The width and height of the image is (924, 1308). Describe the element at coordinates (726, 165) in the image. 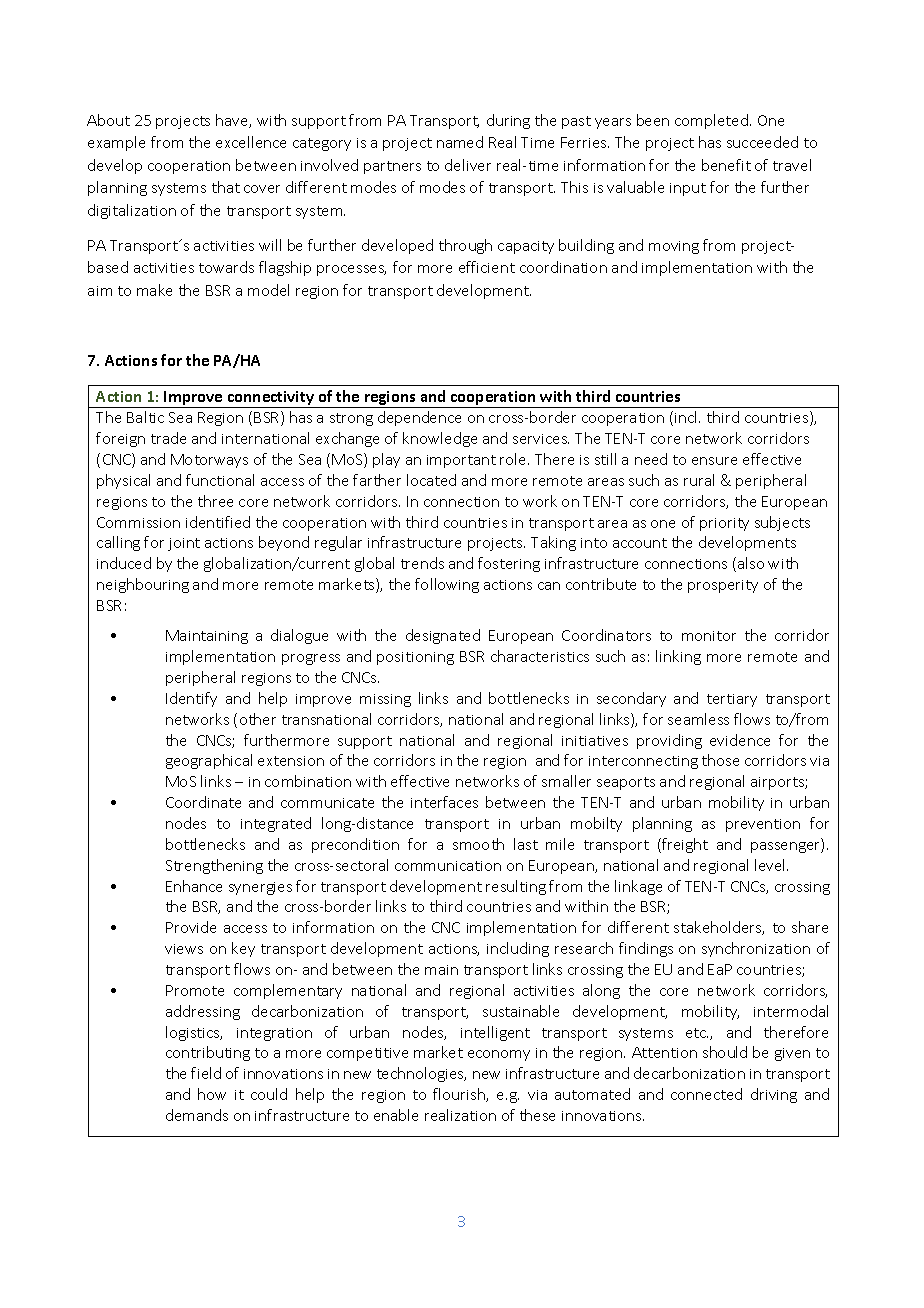

I see `benefit` at that location.
